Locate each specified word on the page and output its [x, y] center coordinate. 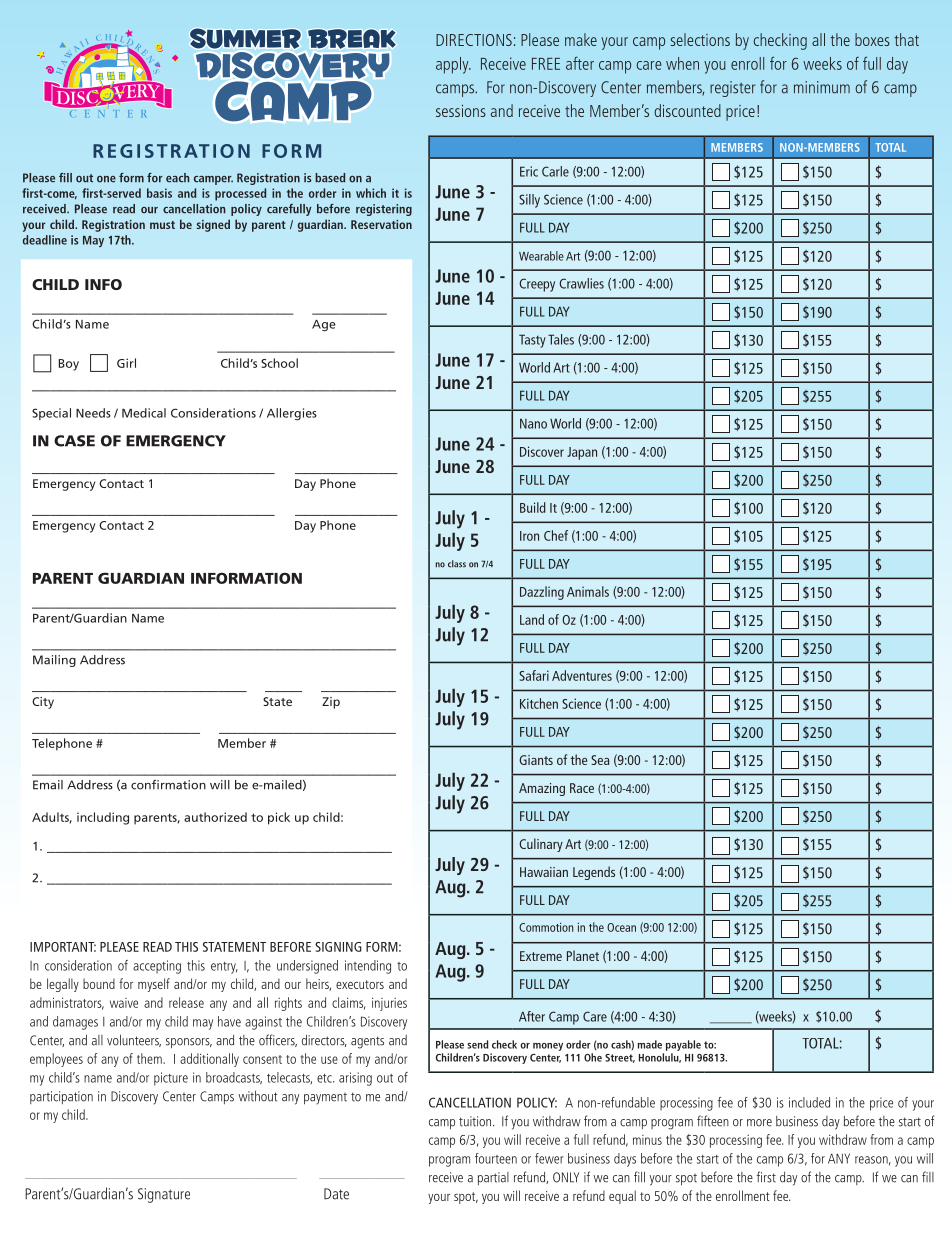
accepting [157, 967]
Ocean [621, 927]
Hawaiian [544, 872]
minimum [822, 87]
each [178, 178]
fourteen [496, 1158]
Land [532, 619]
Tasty [532, 341]
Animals [588, 591]
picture [171, 1079]
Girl [126, 363]
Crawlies [581, 283]
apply [453, 65]
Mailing [54, 661]
